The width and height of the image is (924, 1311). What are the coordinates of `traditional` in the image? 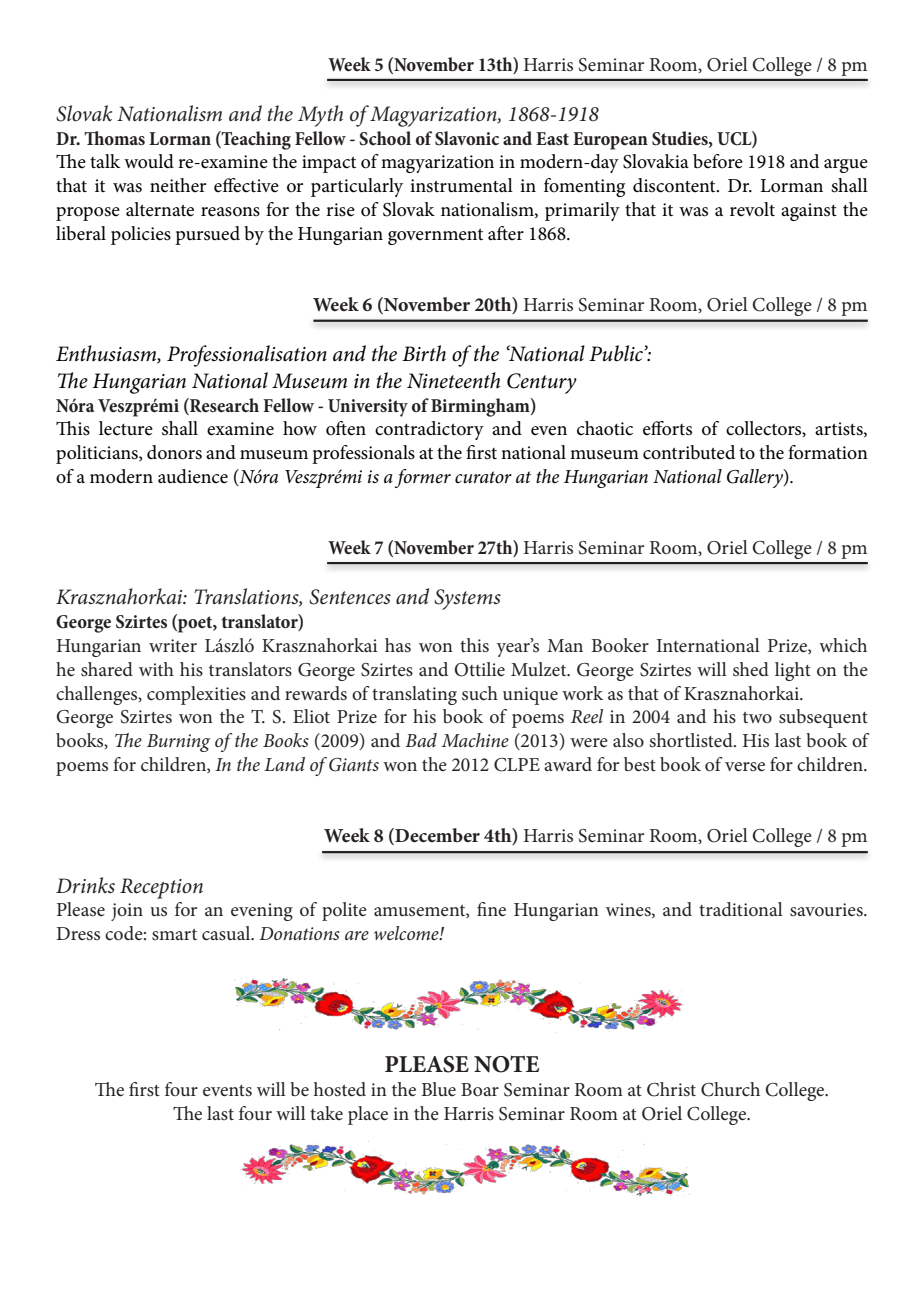 It's located at (741, 909).
